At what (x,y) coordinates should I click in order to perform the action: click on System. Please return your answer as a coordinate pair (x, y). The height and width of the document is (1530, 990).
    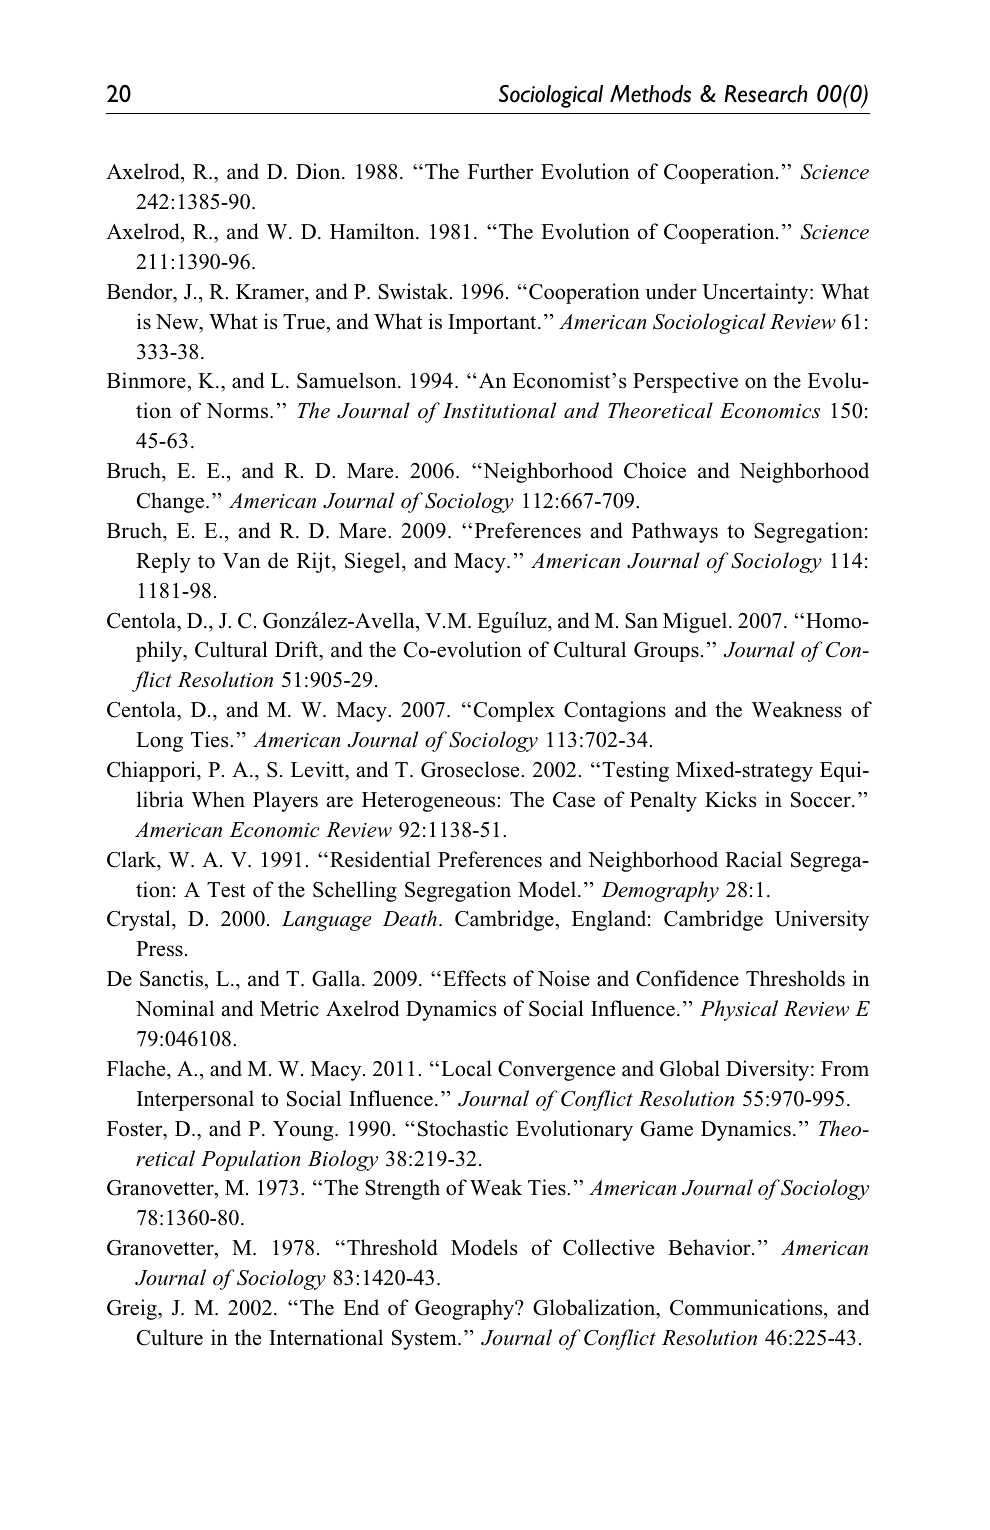
    Looking at the image, I should click on (425, 1340).
